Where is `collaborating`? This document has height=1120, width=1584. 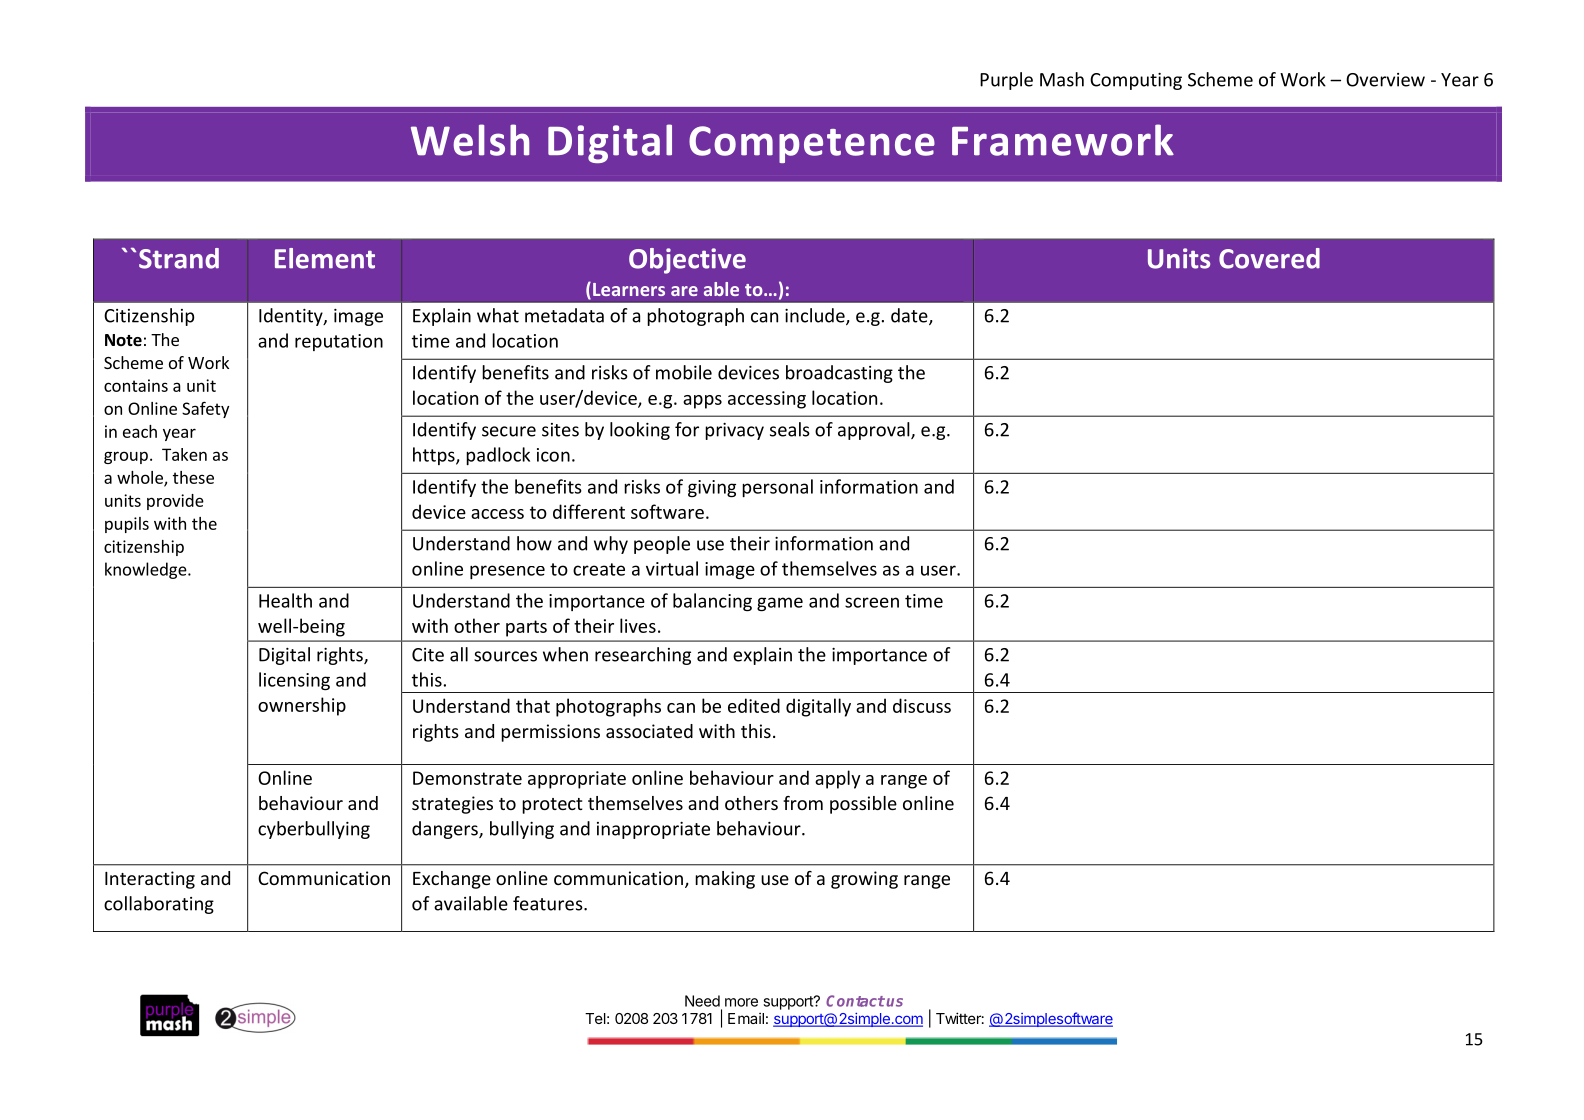
collaborating is located at coordinates (159, 905).
